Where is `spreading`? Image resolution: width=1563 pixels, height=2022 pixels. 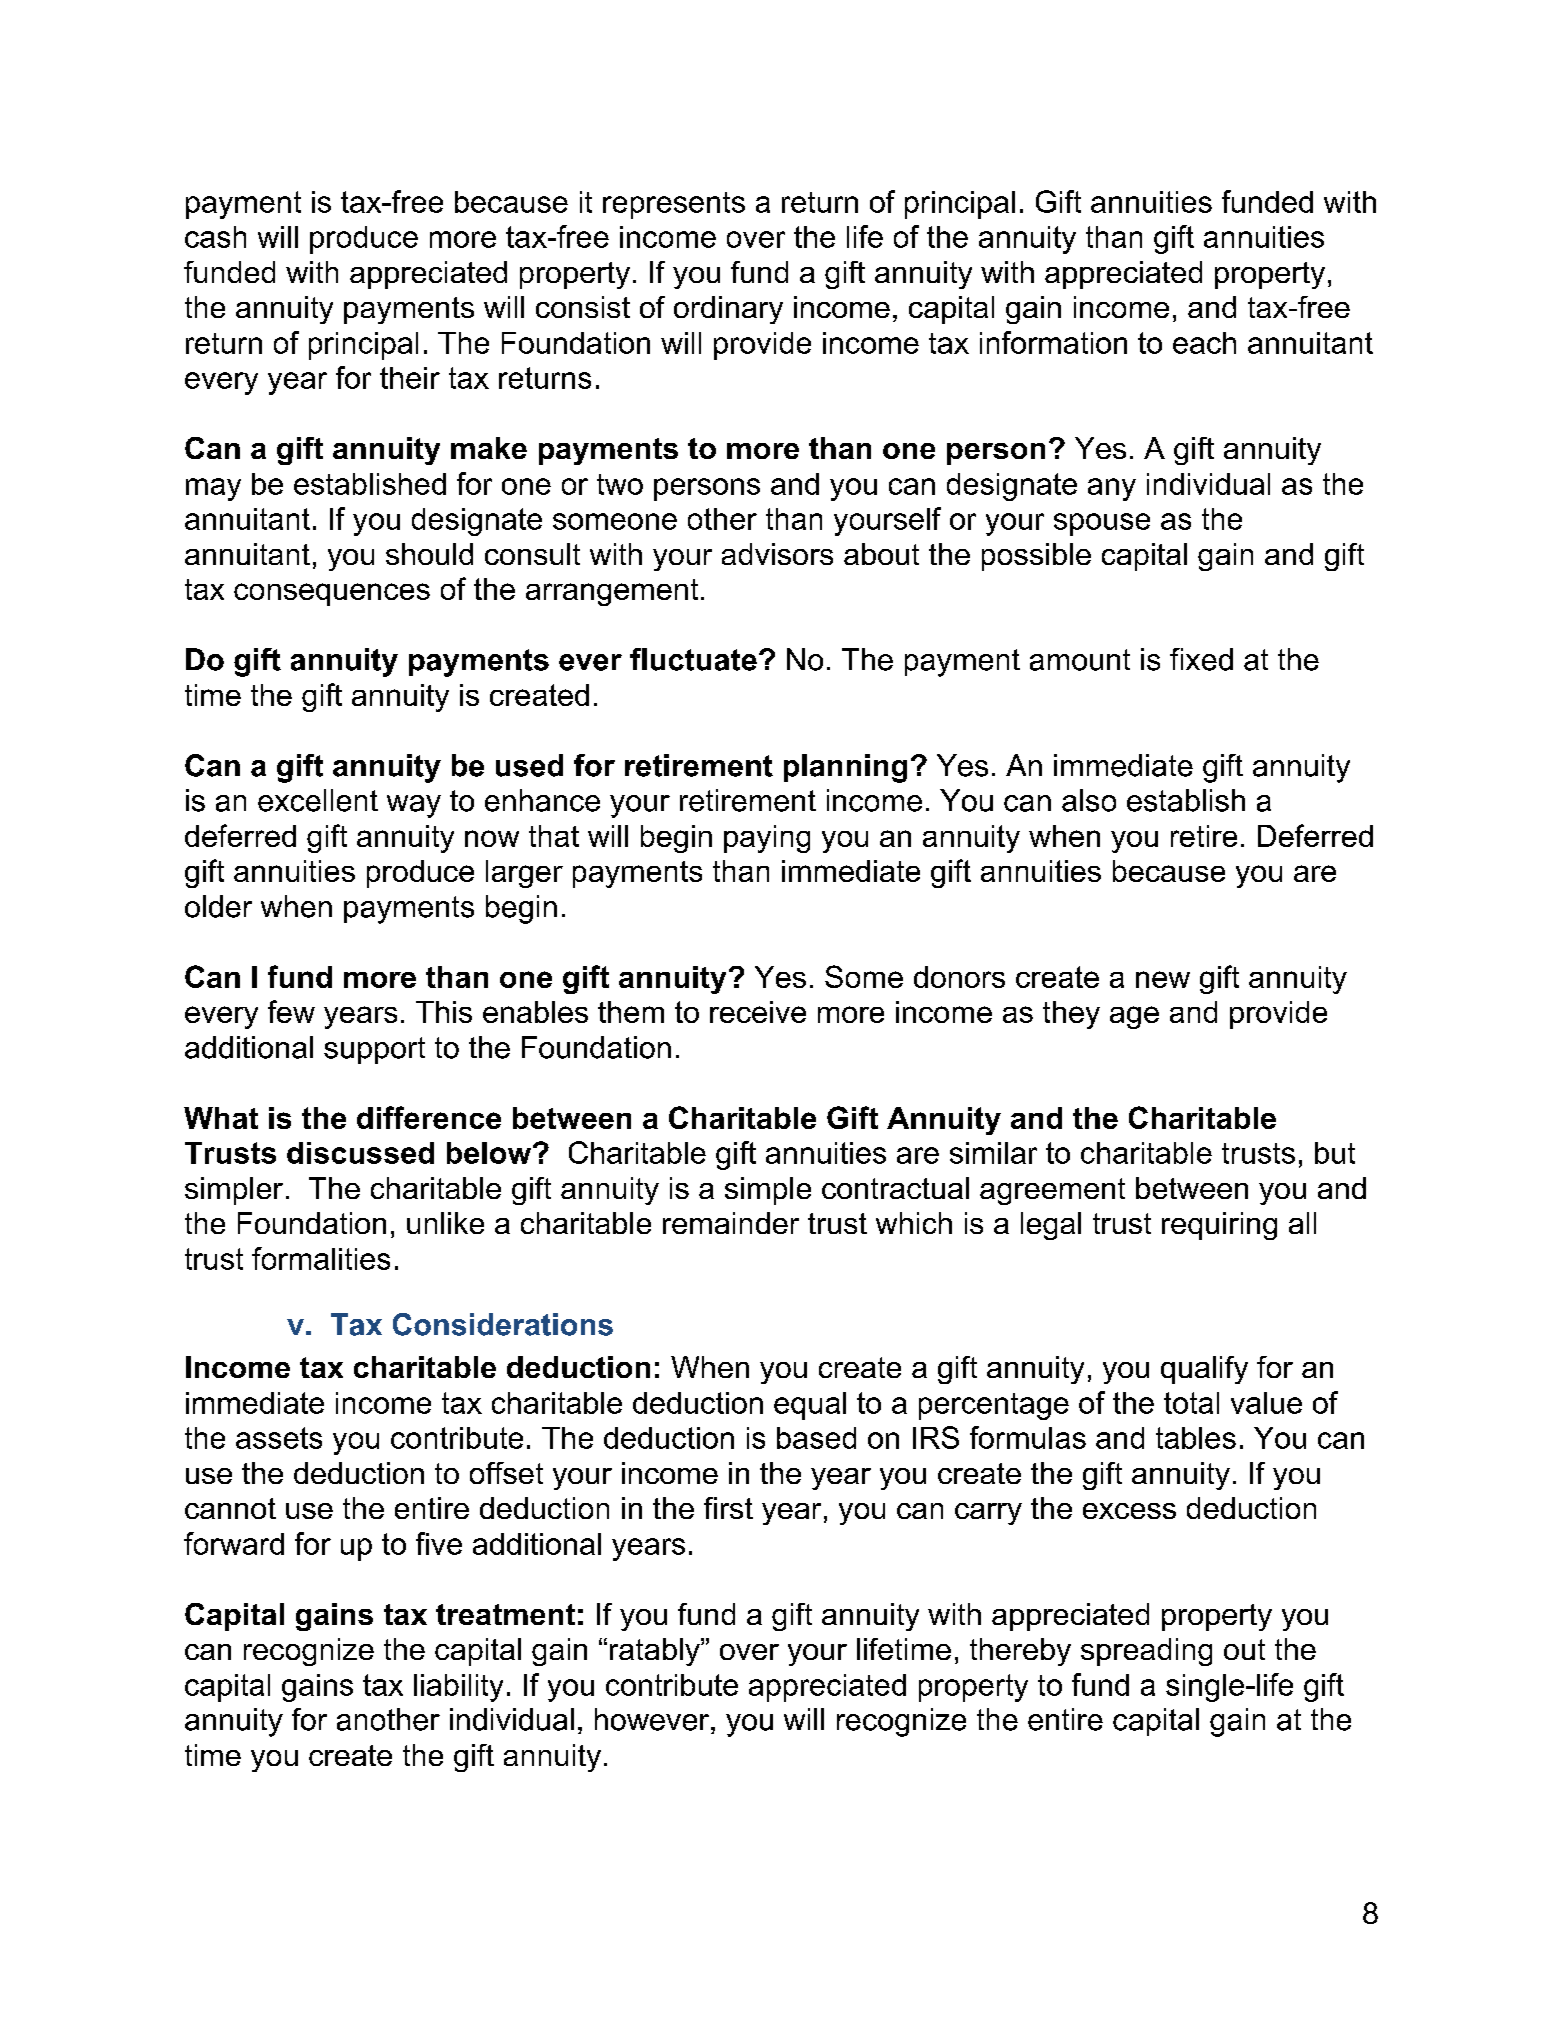
spreading is located at coordinates (1146, 1652).
